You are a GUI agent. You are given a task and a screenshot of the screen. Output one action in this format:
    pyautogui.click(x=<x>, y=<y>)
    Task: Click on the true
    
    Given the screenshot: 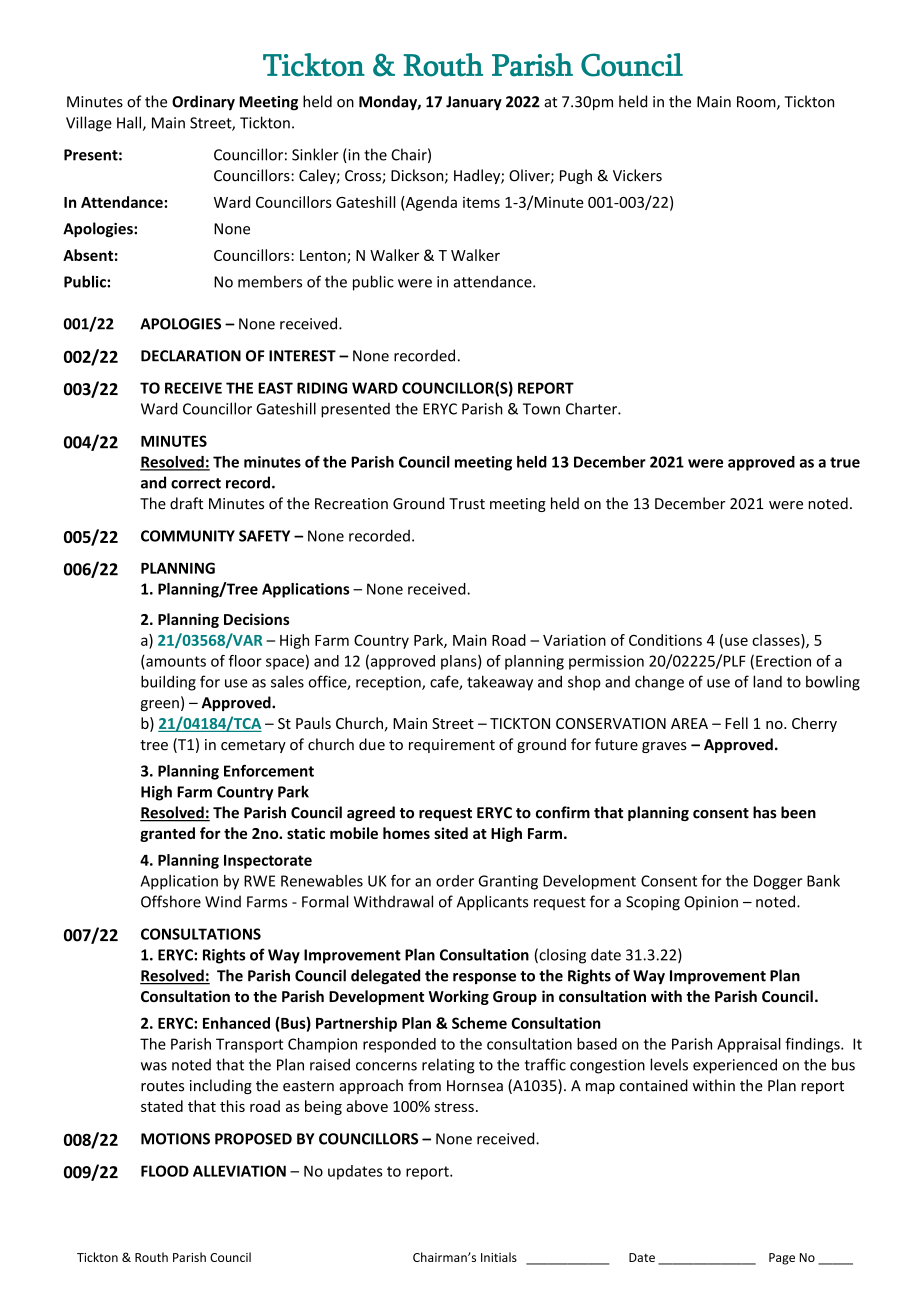 What is the action you would take?
    pyautogui.click(x=845, y=462)
